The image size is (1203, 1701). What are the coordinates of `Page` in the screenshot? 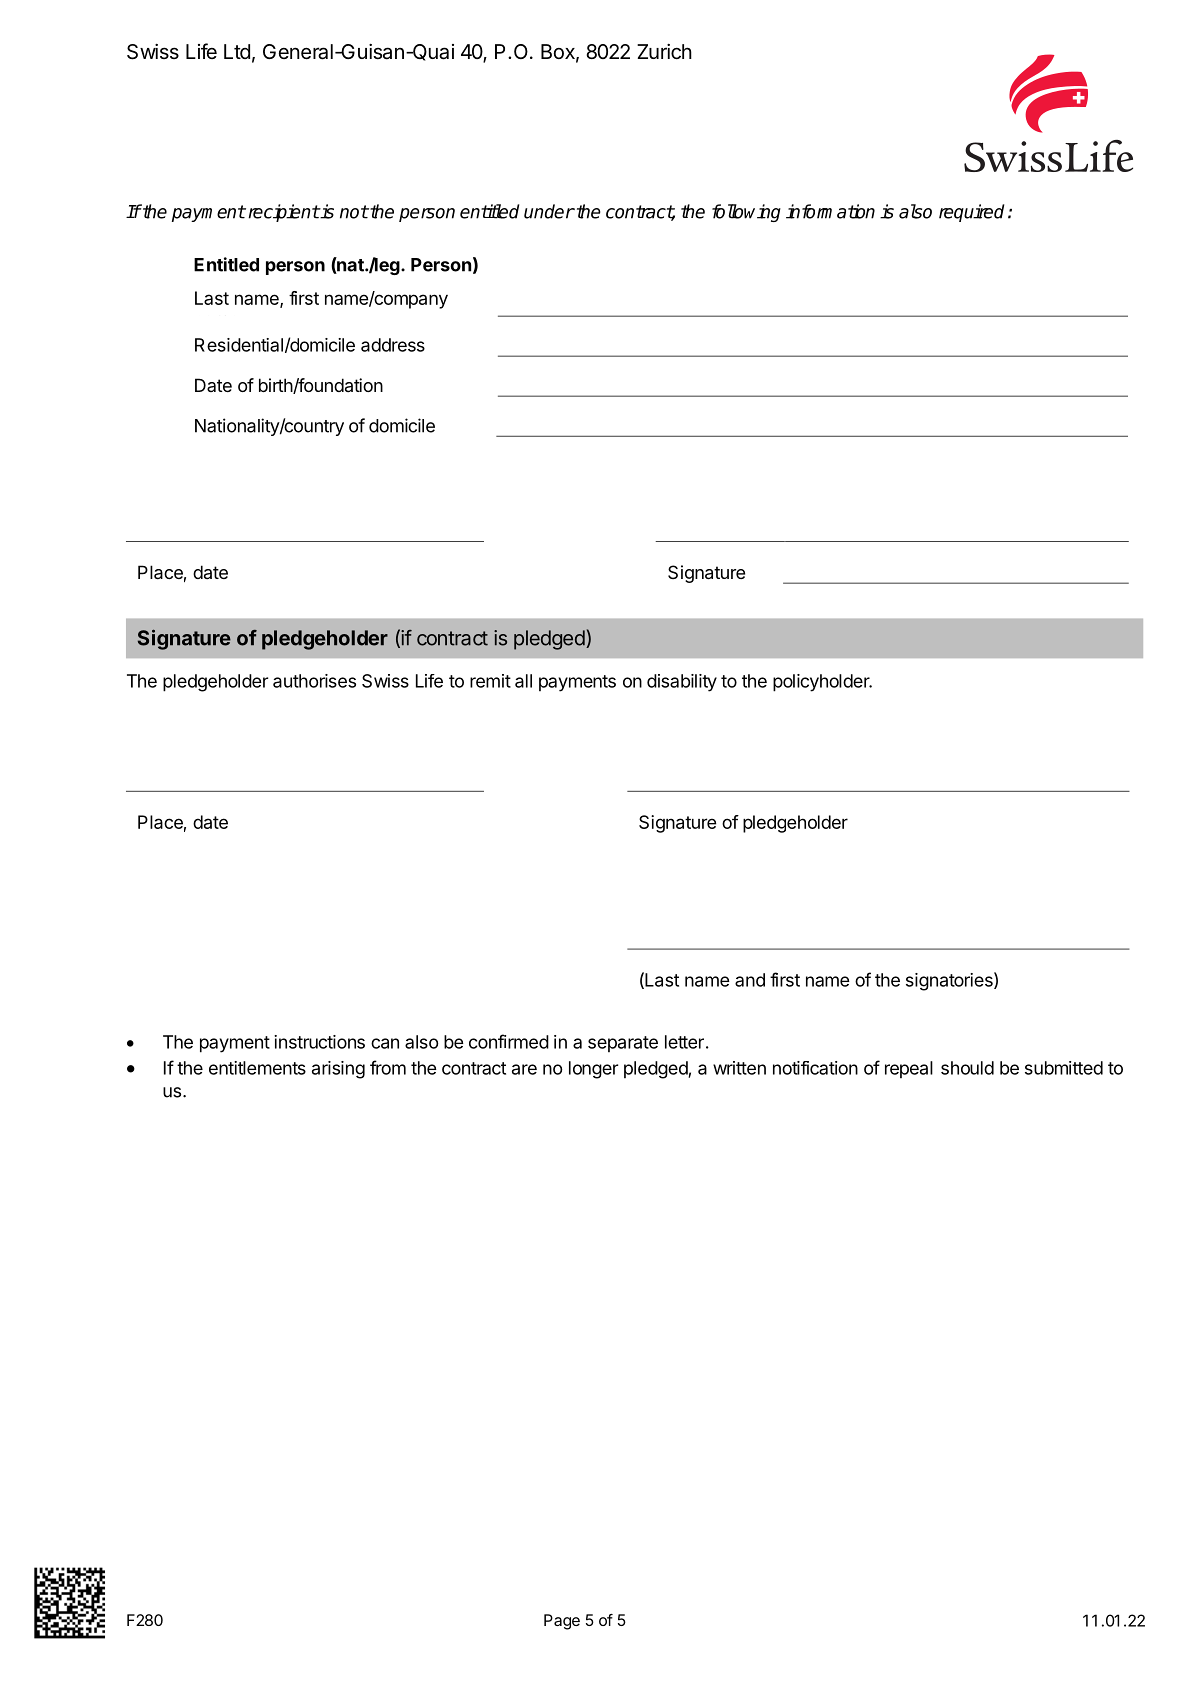 It's located at (562, 1622).
